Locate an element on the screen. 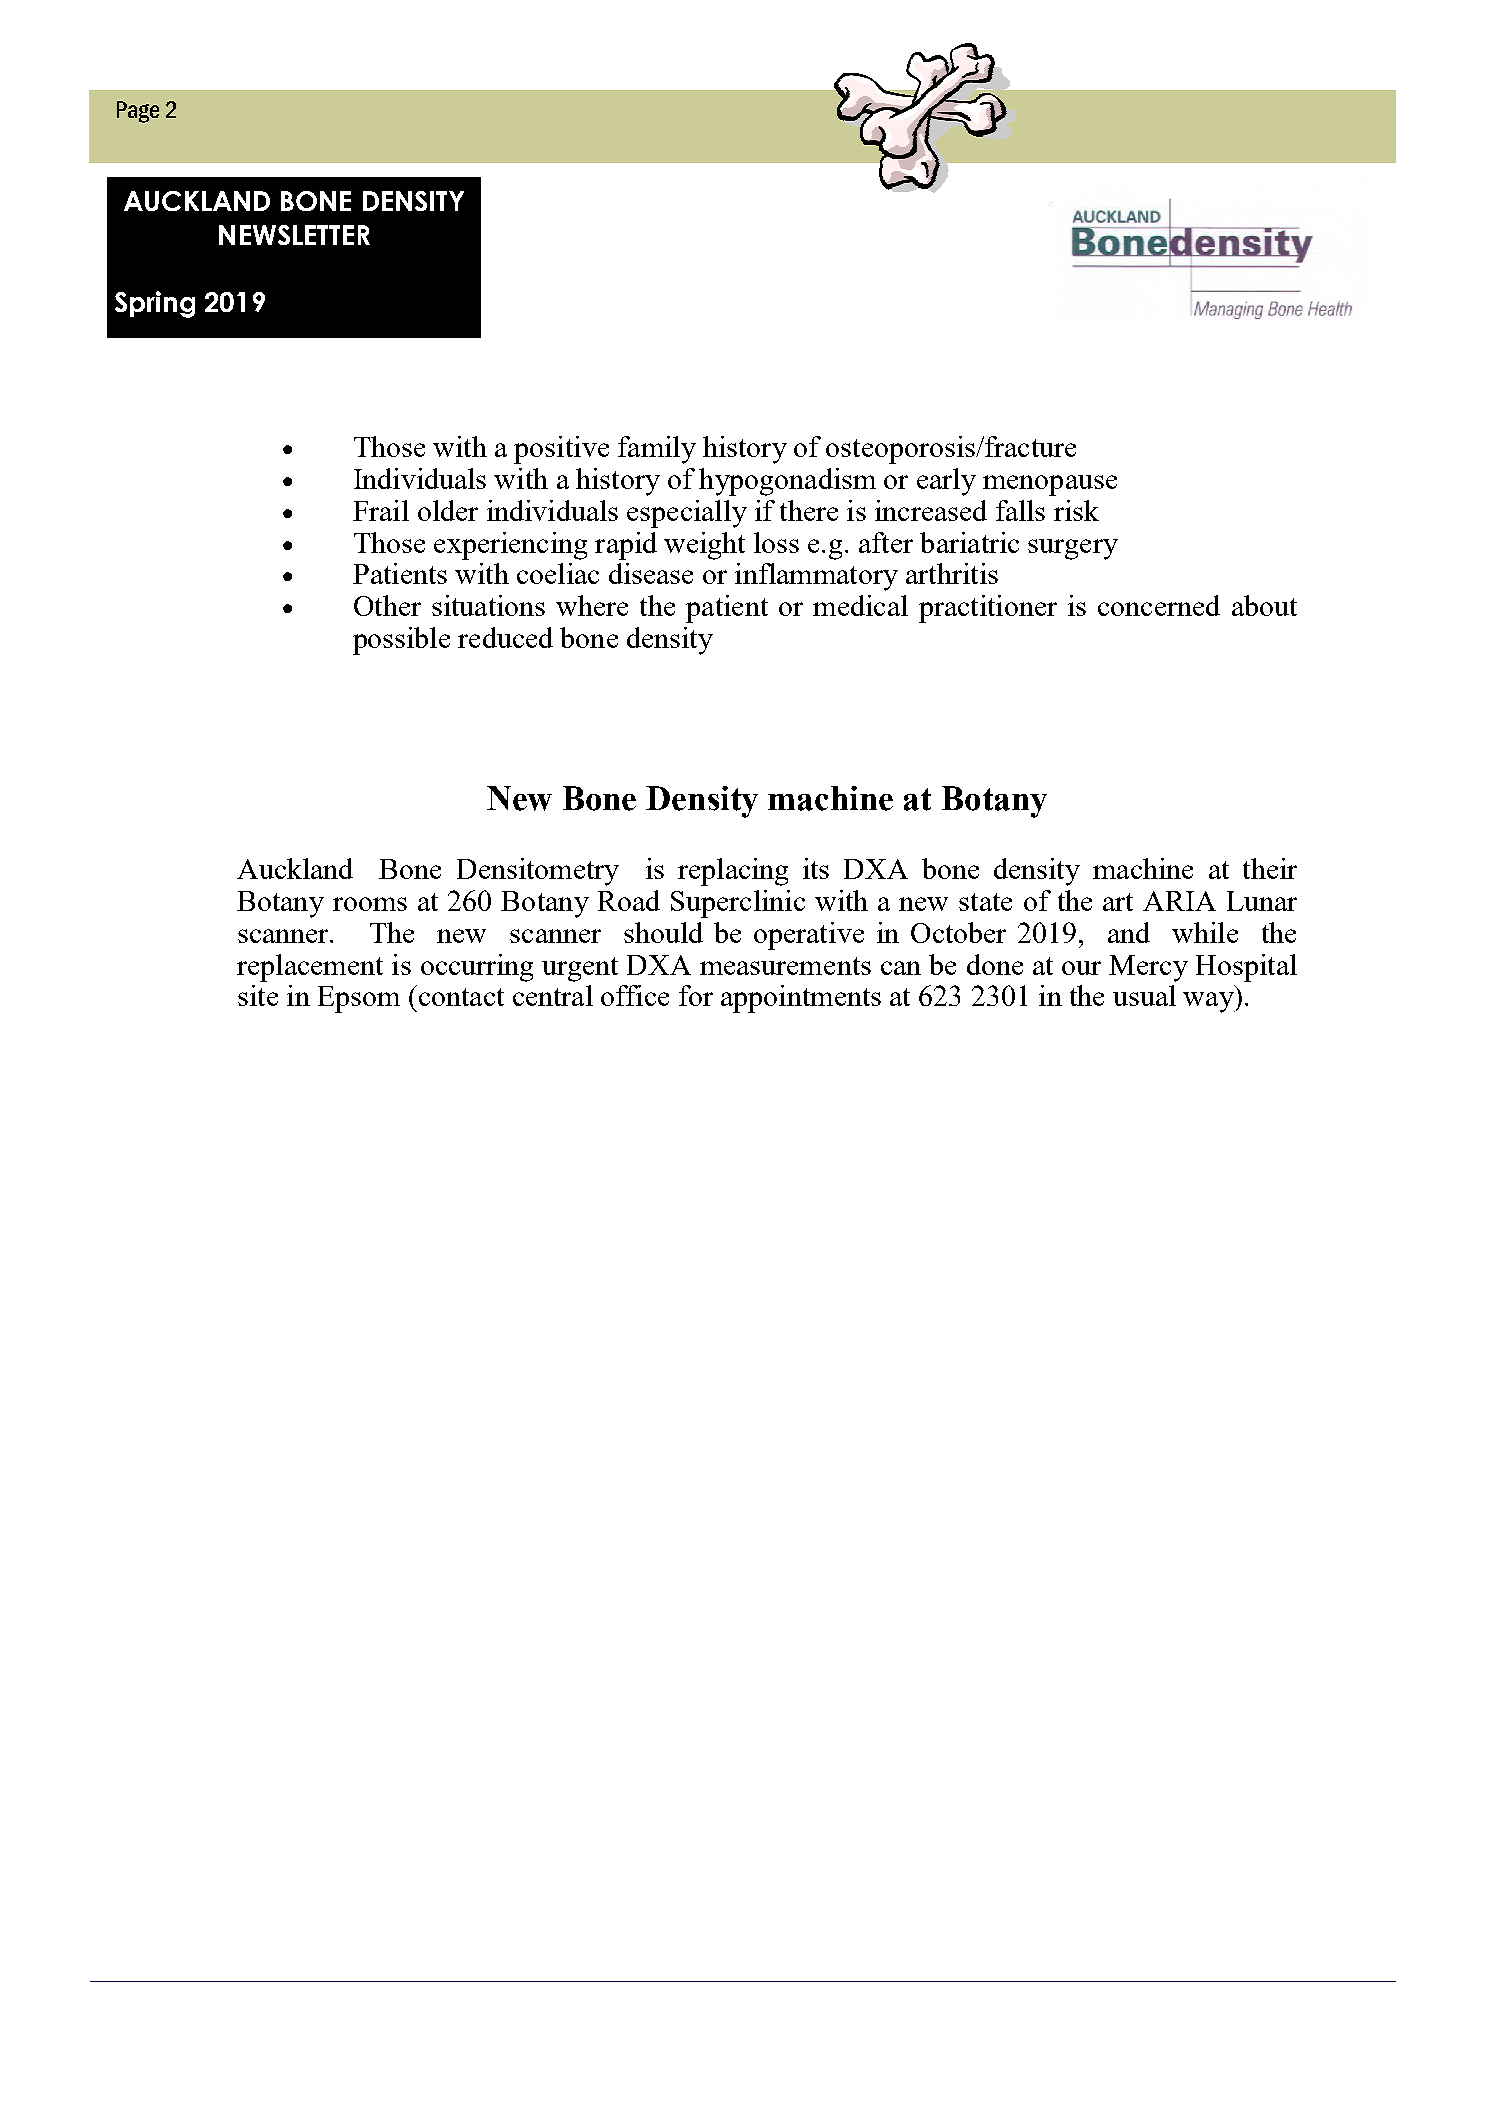  for is located at coordinates (696, 995).
